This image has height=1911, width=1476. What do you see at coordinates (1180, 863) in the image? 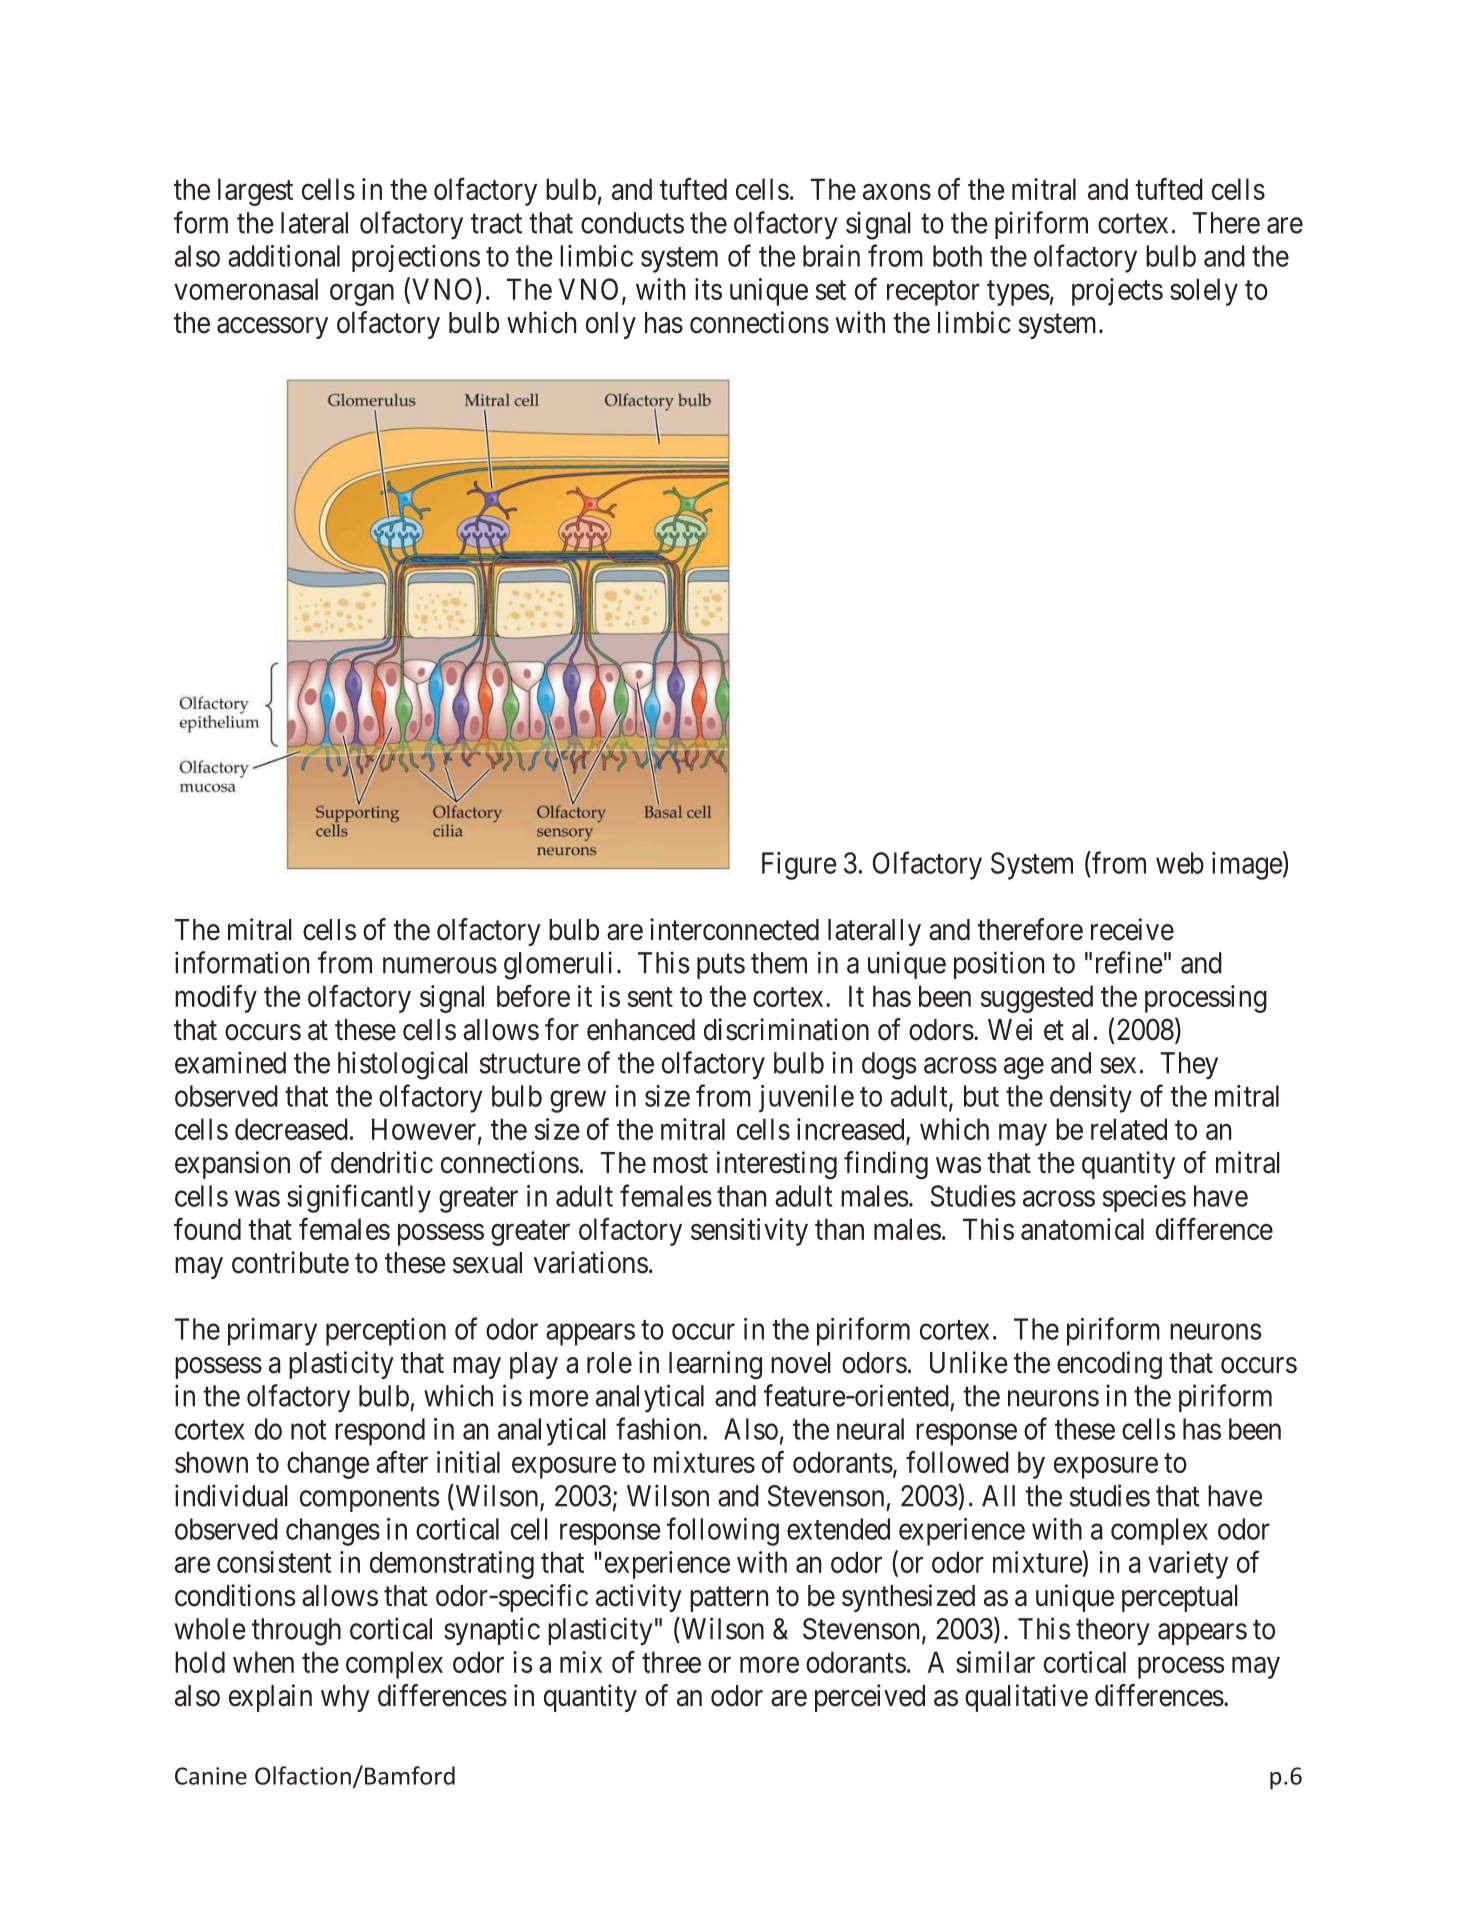
I see `web` at bounding box center [1180, 863].
